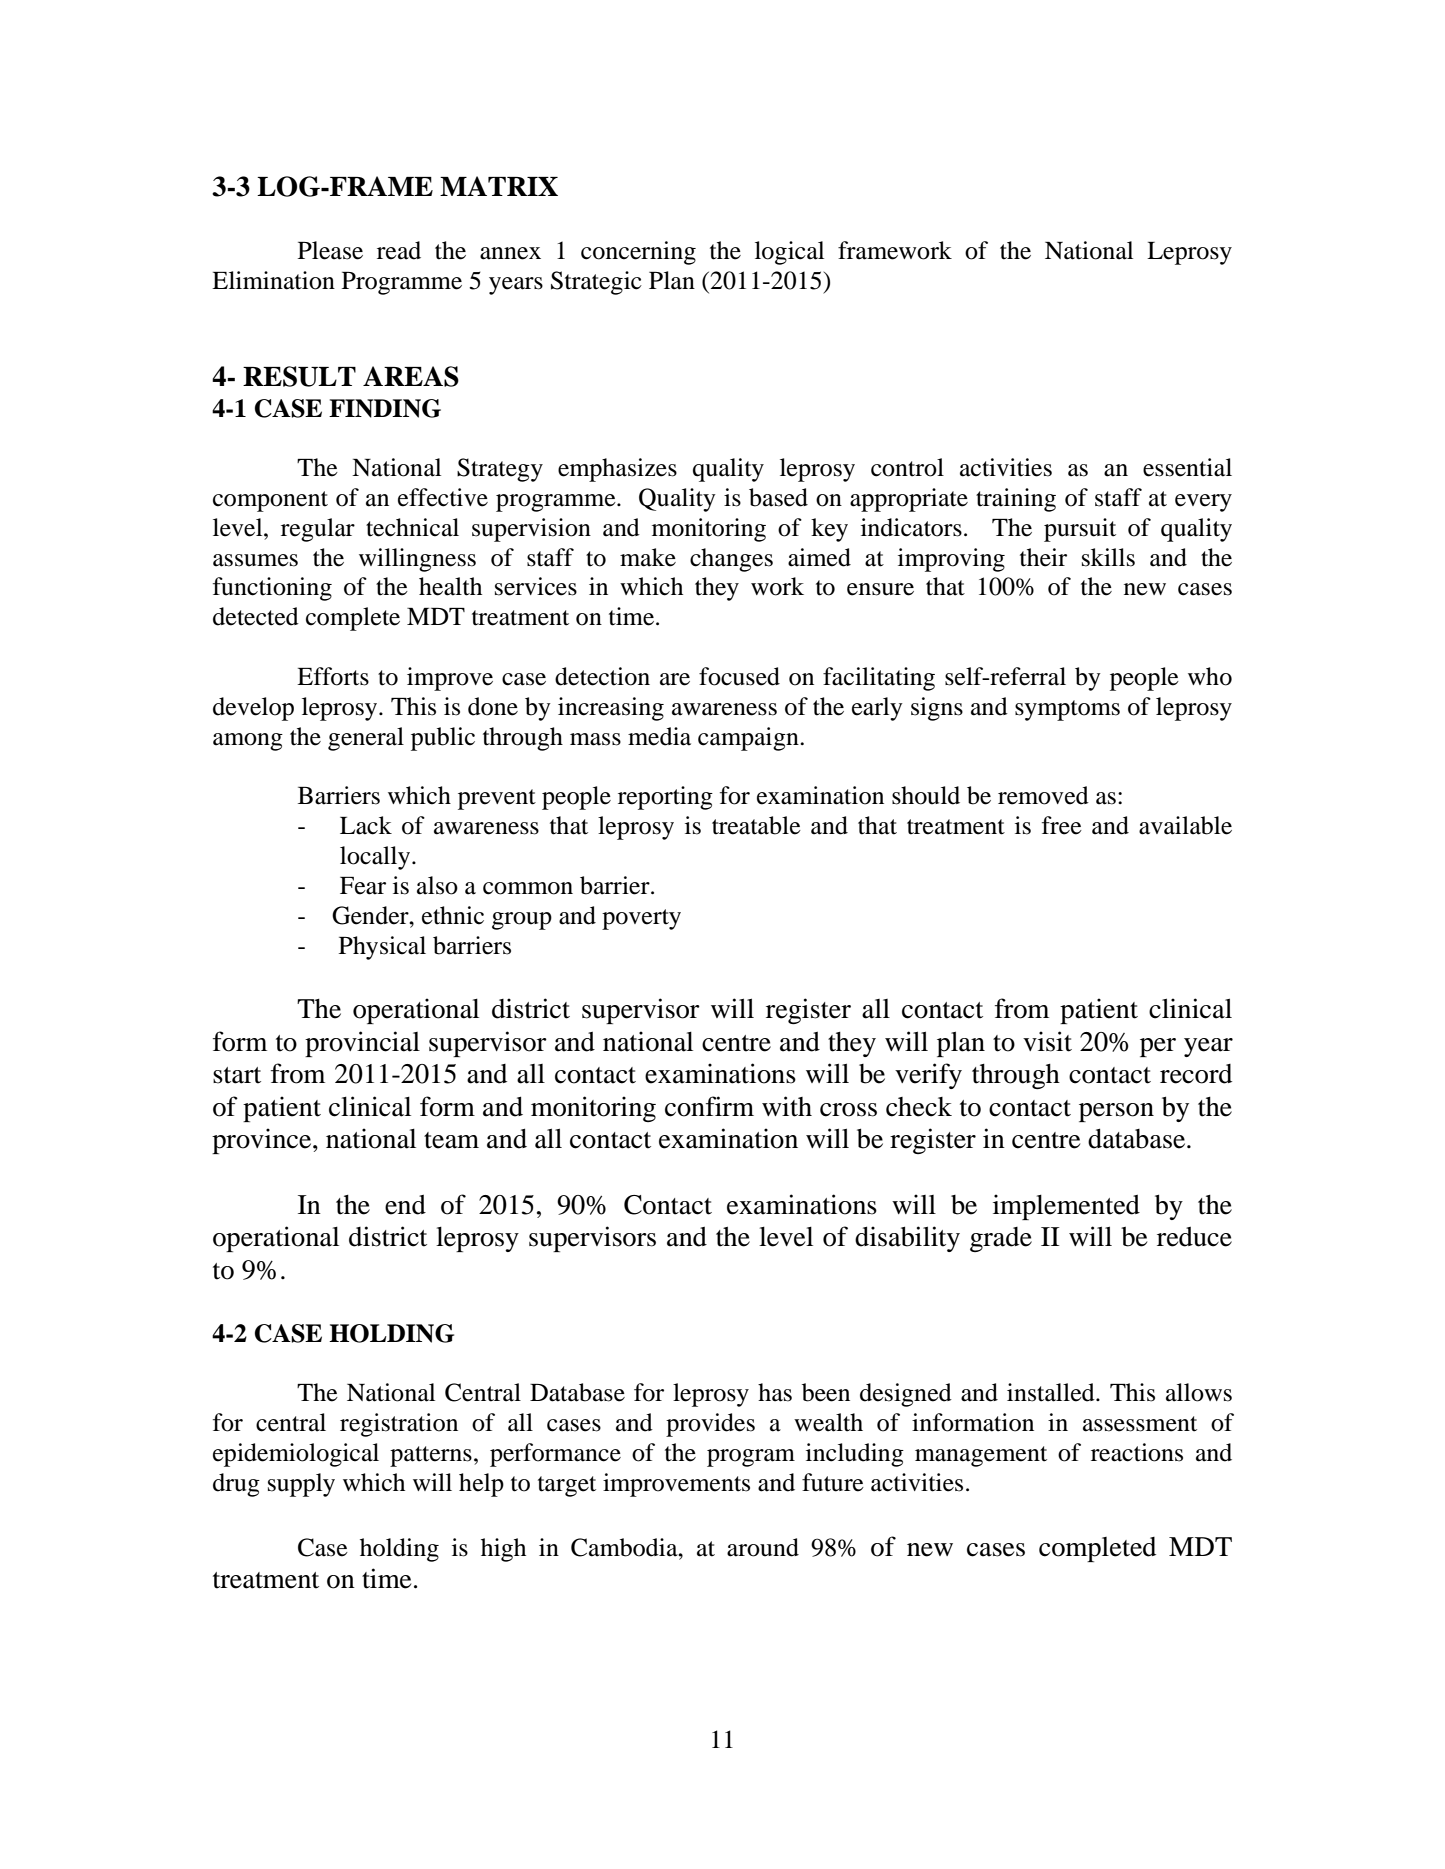 The width and height of the page is (1445, 1869). I want to click on supply, so click(301, 1485).
